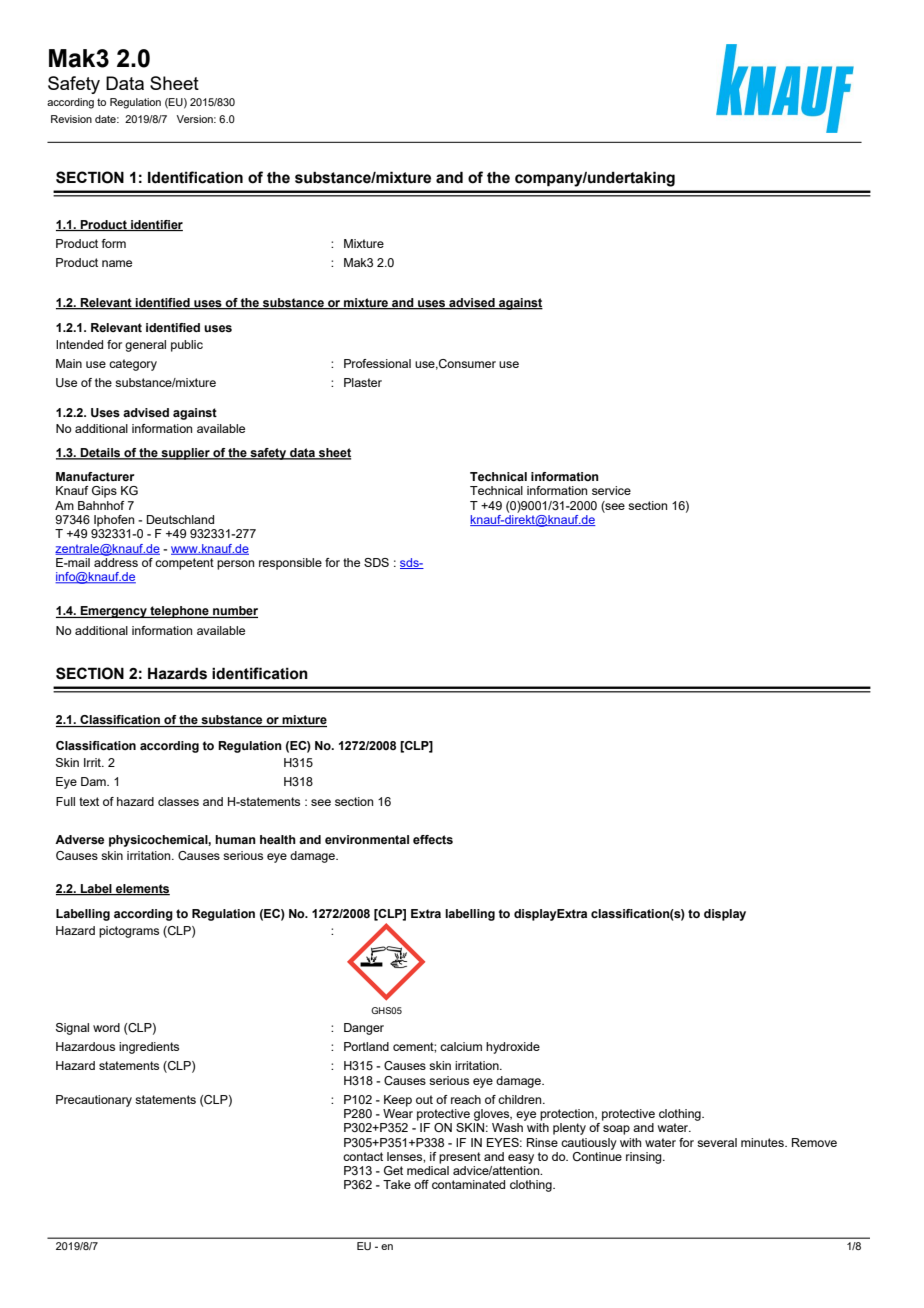  Describe the element at coordinates (377, 363) in the image. I see `Professional` at that location.
